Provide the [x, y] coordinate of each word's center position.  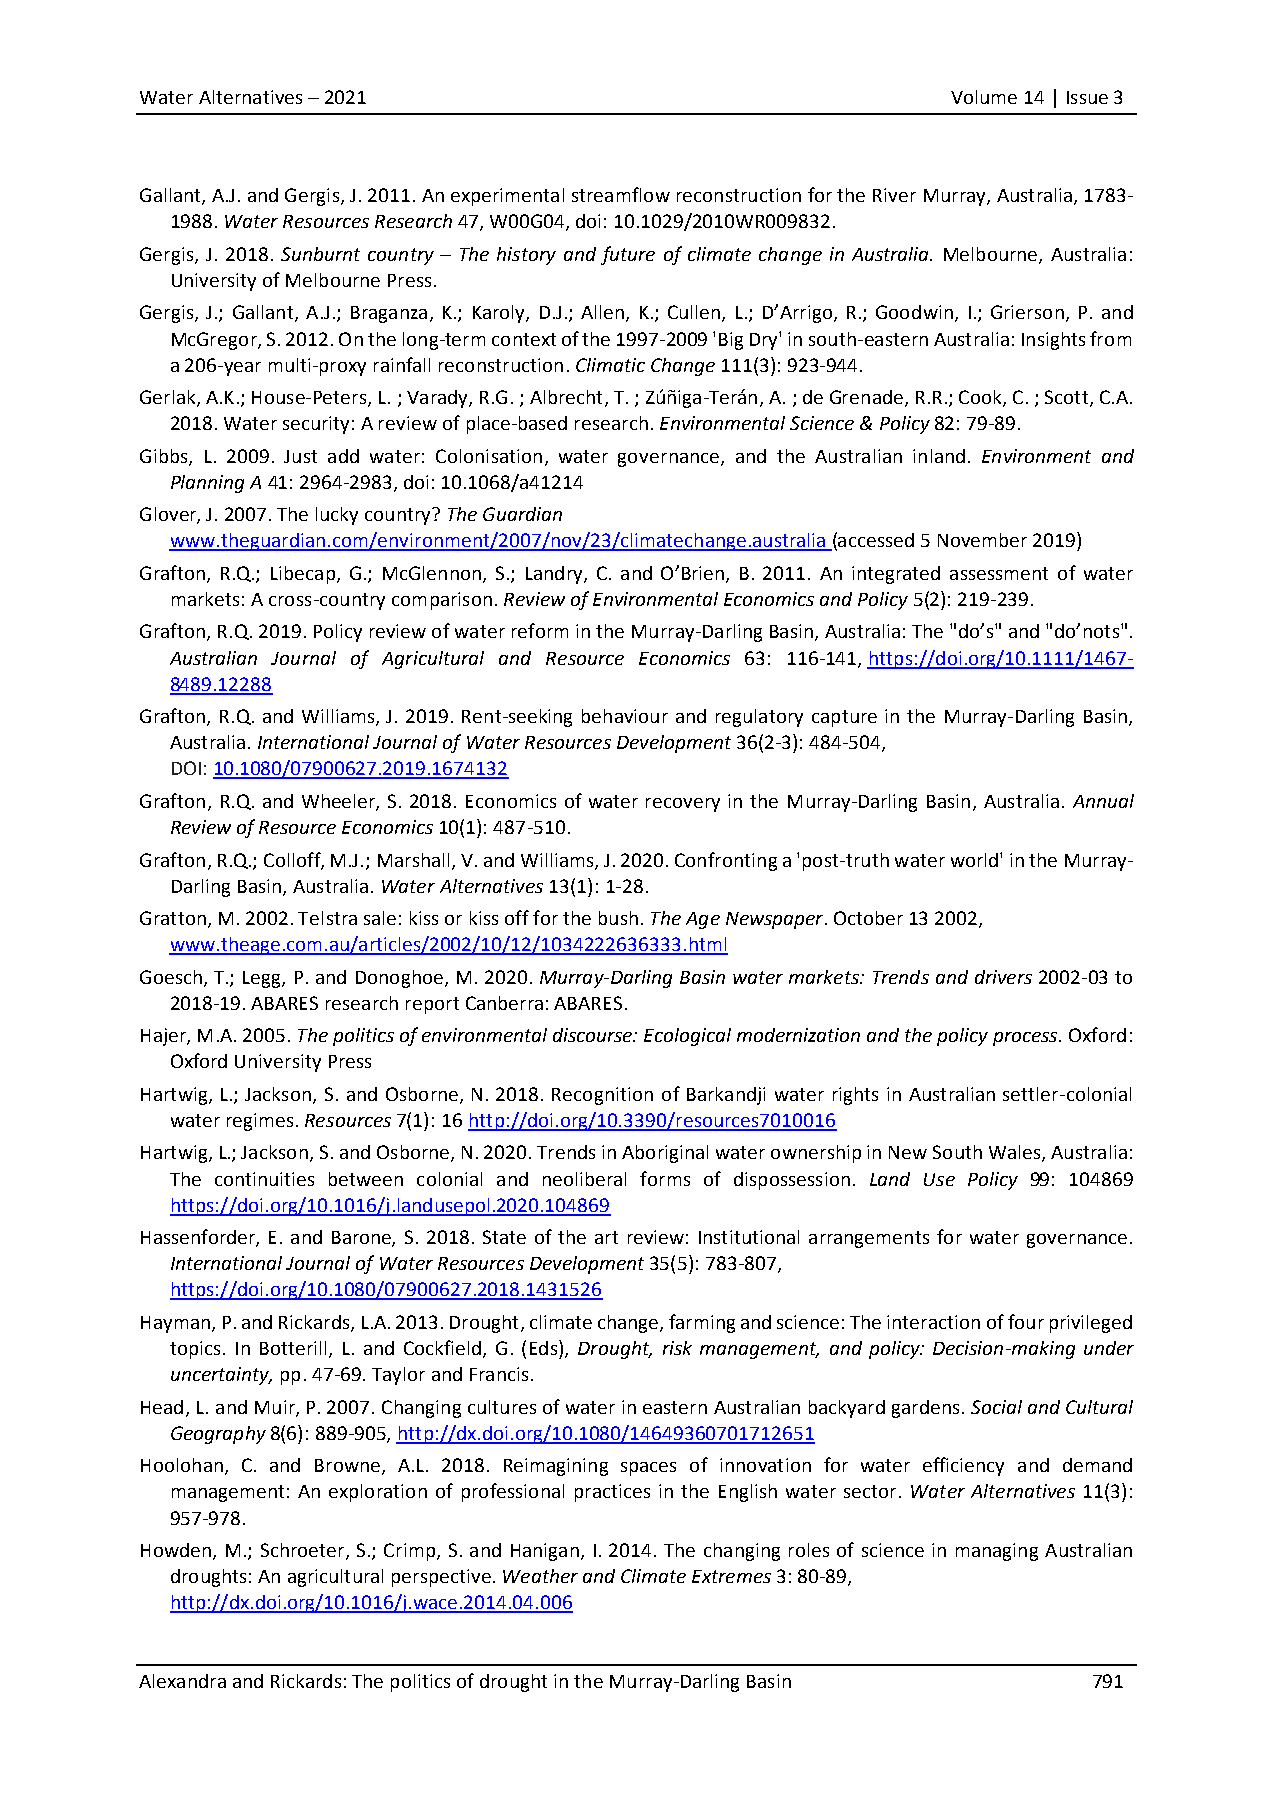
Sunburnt [320, 254]
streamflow [621, 194]
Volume [984, 97]
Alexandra [182, 1681]
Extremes [731, 1576]
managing [997, 1552]
